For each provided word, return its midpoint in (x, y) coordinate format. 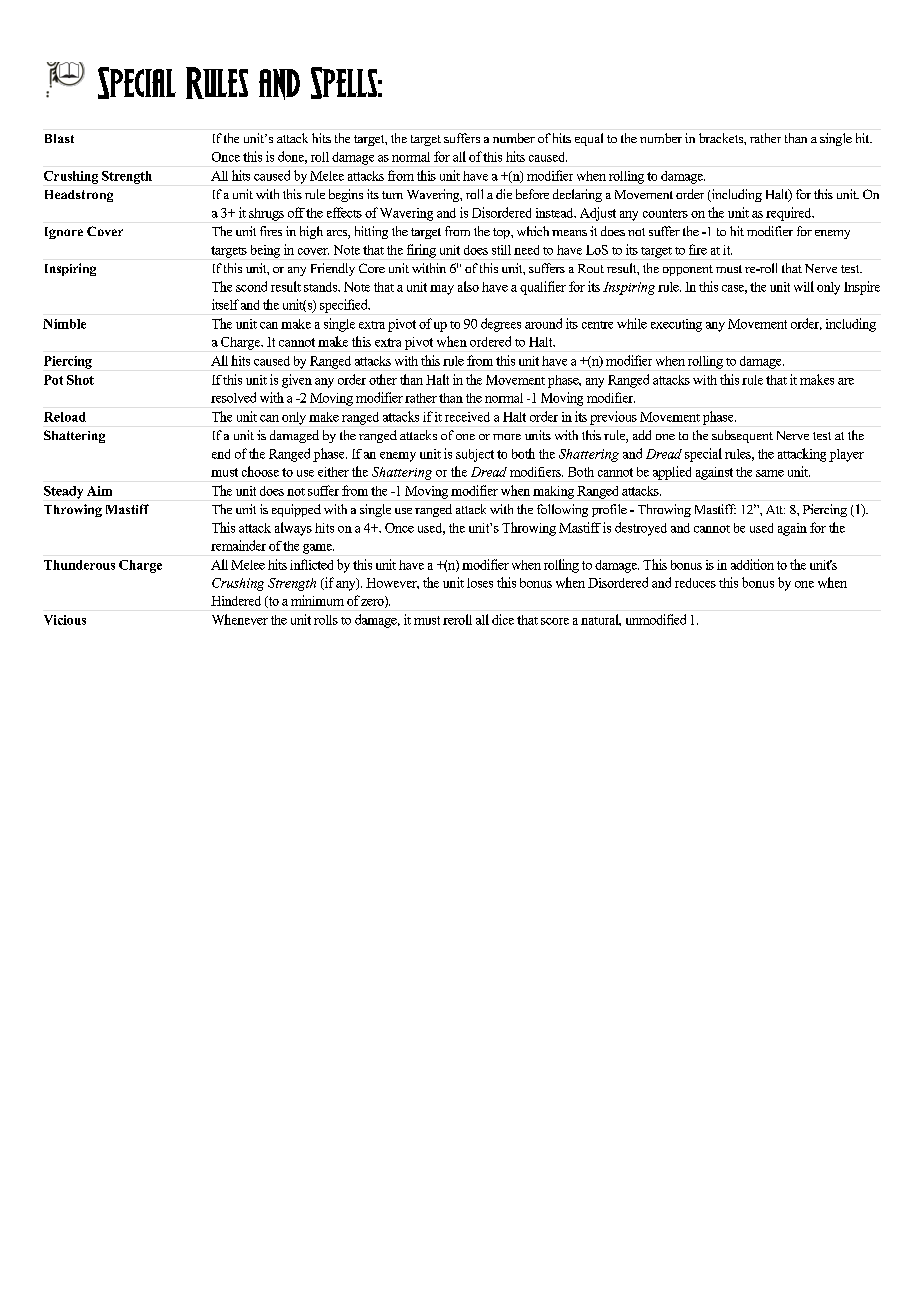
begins (346, 195)
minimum (317, 600)
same (770, 473)
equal (589, 139)
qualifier (543, 288)
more (507, 437)
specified (345, 306)
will (804, 286)
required (790, 214)
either (333, 472)
